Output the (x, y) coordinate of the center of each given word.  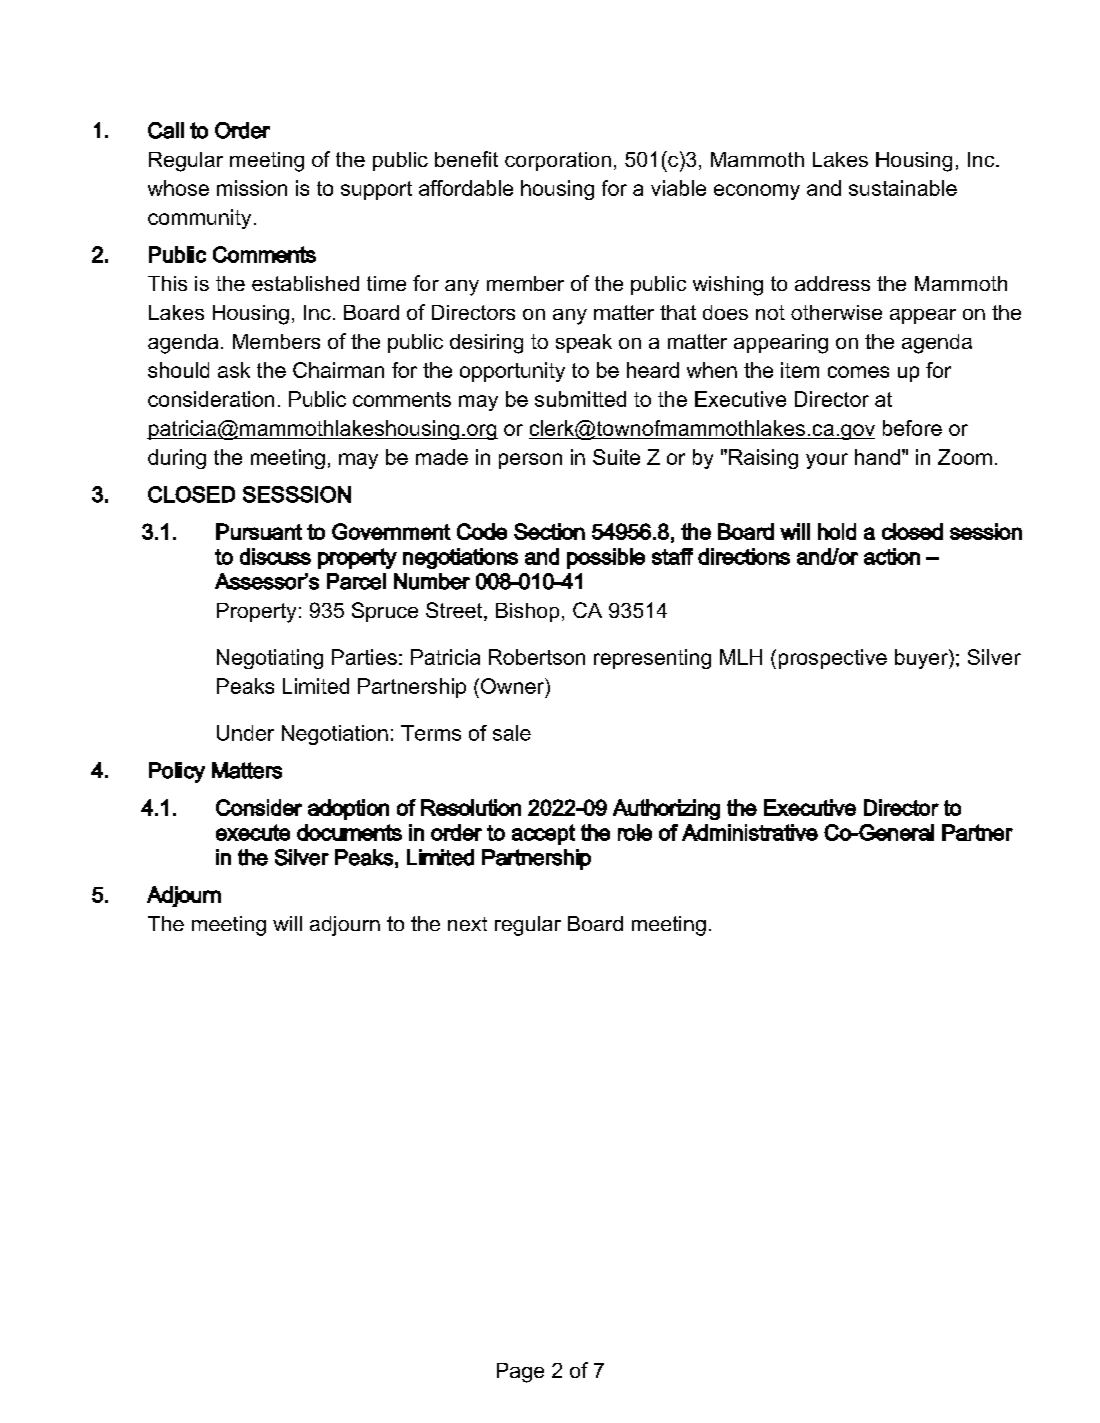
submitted (580, 399)
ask (234, 370)
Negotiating (270, 659)
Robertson (537, 657)
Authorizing (666, 809)
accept (543, 834)
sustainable (903, 188)
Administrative (750, 832)
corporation (558, 161)
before (912, 428)
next (467, 924)
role (635, 832)
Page (520, 1373)
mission (252, 188)
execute (253, 832)
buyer (922, 659)
